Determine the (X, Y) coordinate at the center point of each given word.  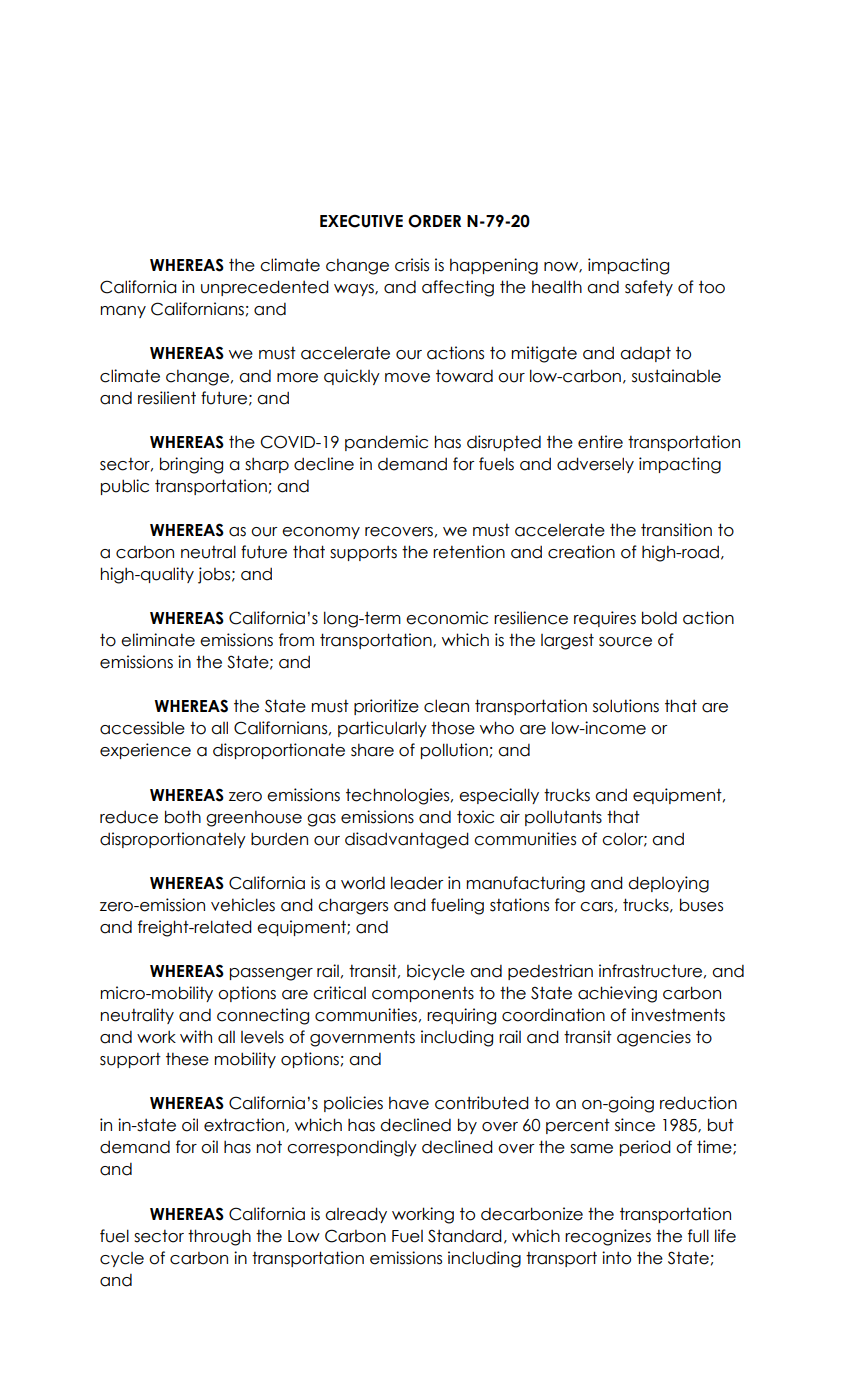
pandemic (386, 443)
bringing (191, 465)
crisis (412, 265)
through (219, 1237)
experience (145, 751)
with (196, 1036)
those (453, 728)
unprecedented (265, 288)
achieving (617, 994)
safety (649, 288)
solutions (626, 706)
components (423, 994)
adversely (595, 465)
